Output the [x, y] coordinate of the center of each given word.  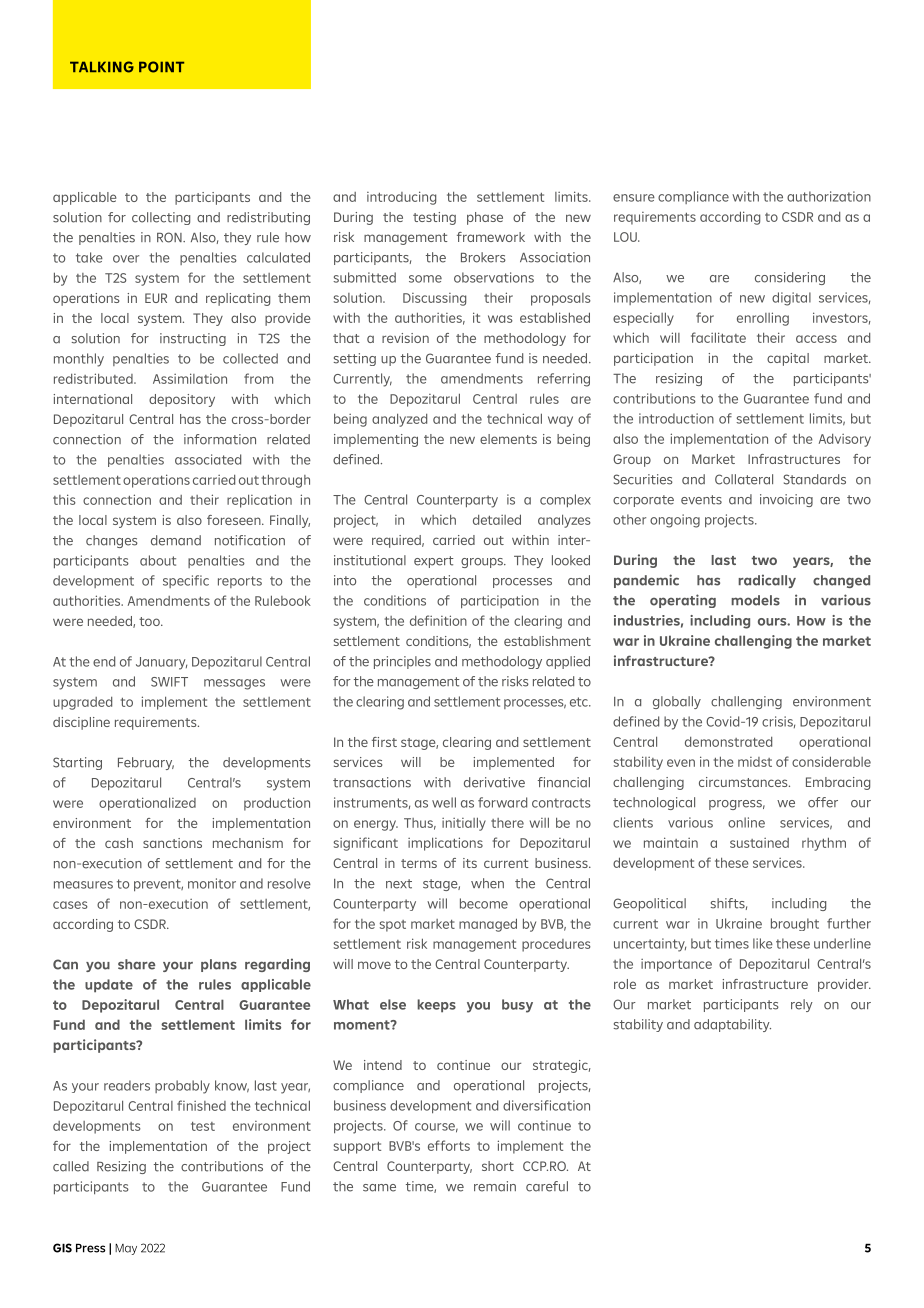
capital [788, 359]
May [126, 1249]
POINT [161, 67]
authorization [829, 196]
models [755, 600]
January [161, 663]
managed [488, 925]
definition [438, 620]
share [136, 964]
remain [495, 1186]
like [763, 943]
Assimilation [190, 378]
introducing [401, 198]
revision [405, 338]
